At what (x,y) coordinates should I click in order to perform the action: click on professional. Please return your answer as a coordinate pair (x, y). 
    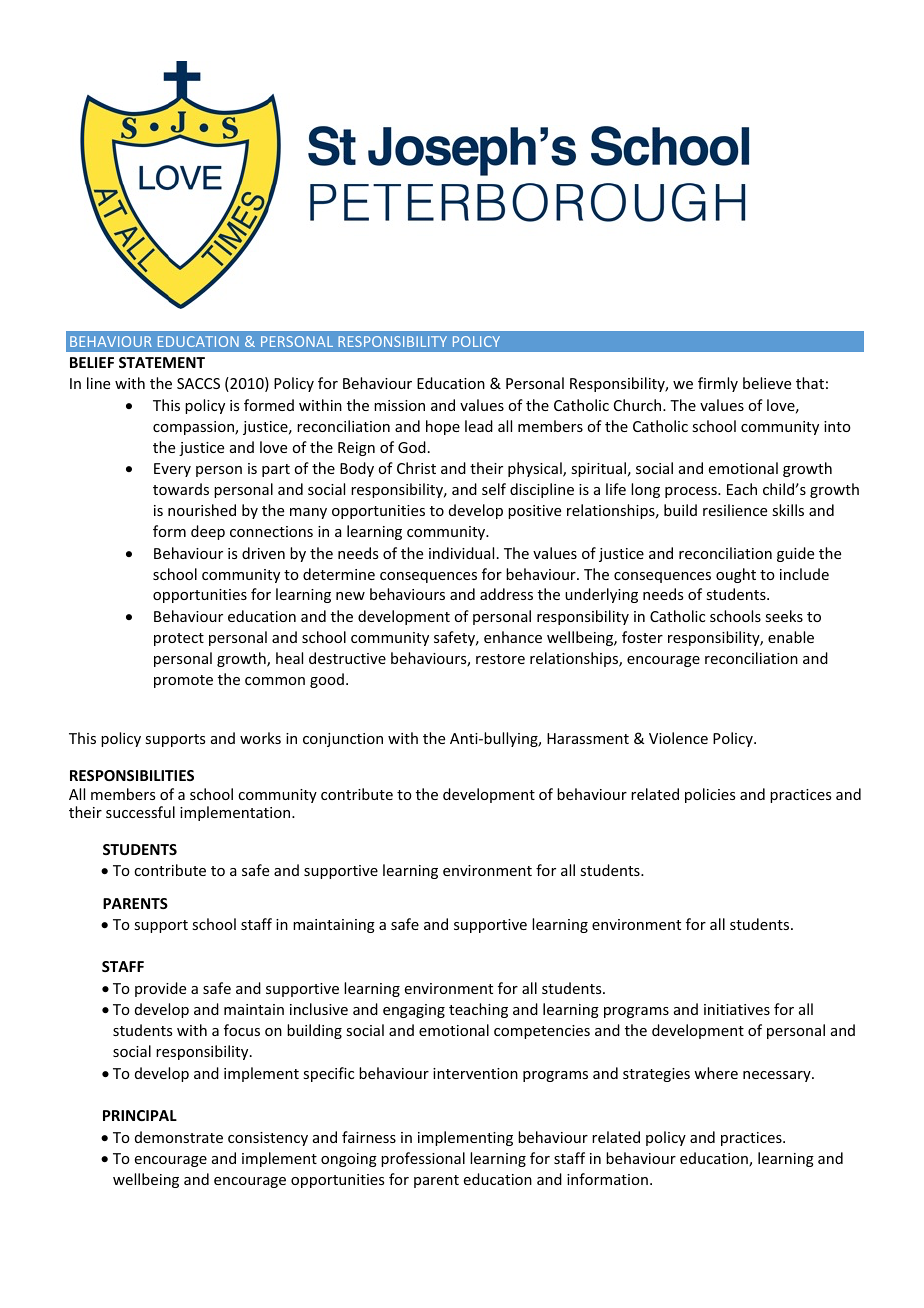
    Looking at the image, I should click on (423, 1159).
